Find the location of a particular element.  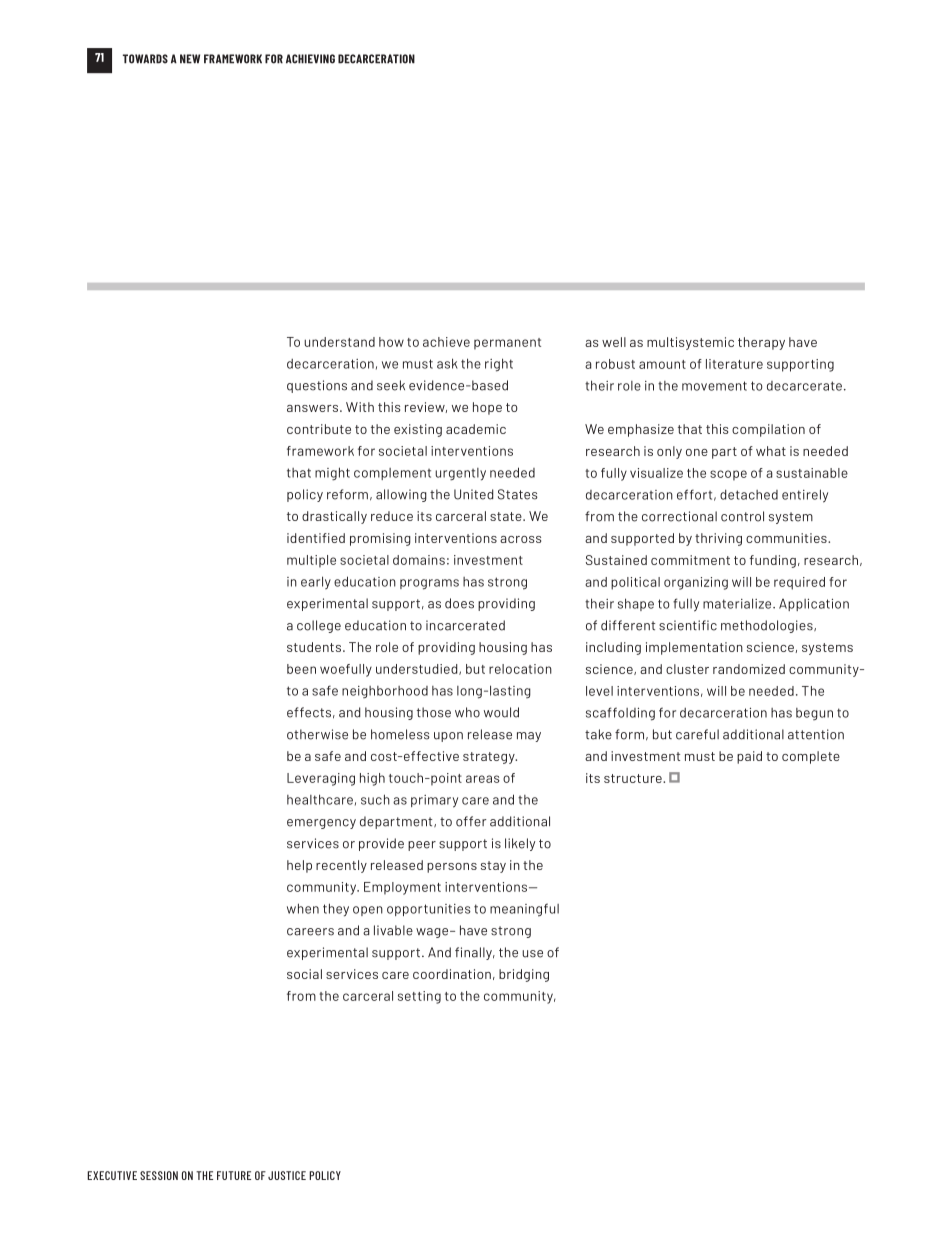

college is located at coordinates (319, 626).
